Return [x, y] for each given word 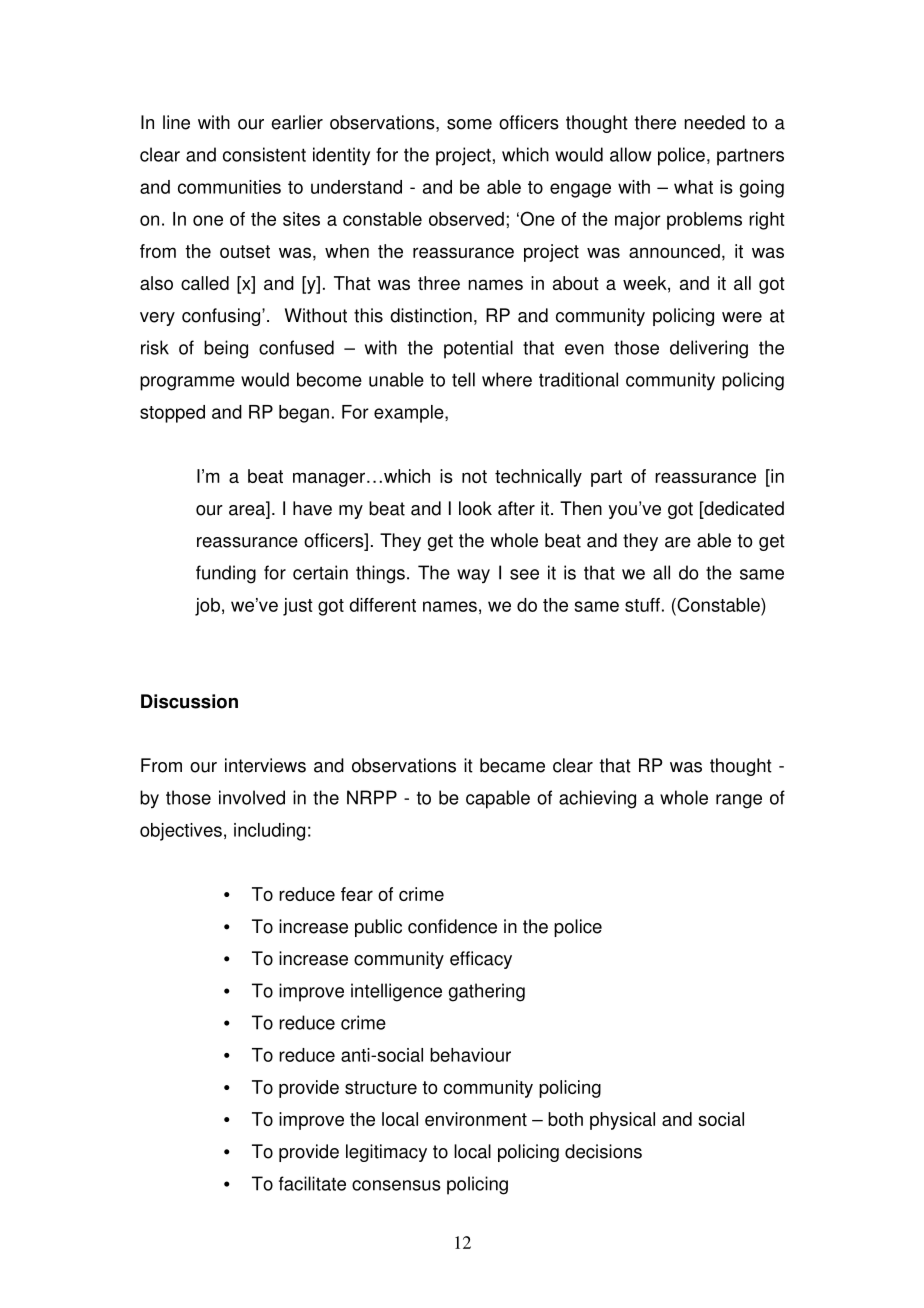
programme [187, 383]
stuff [642, 605]
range [739, 801]
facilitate [312, 1183]
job [207, 607]
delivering [709, 349]
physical [622, 1121]
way [473, 576]
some [469, 124]
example [410, 414]
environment [476, 1119]
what [693, 187]
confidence [452, 926]
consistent [264, 154]
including [269, 832]
